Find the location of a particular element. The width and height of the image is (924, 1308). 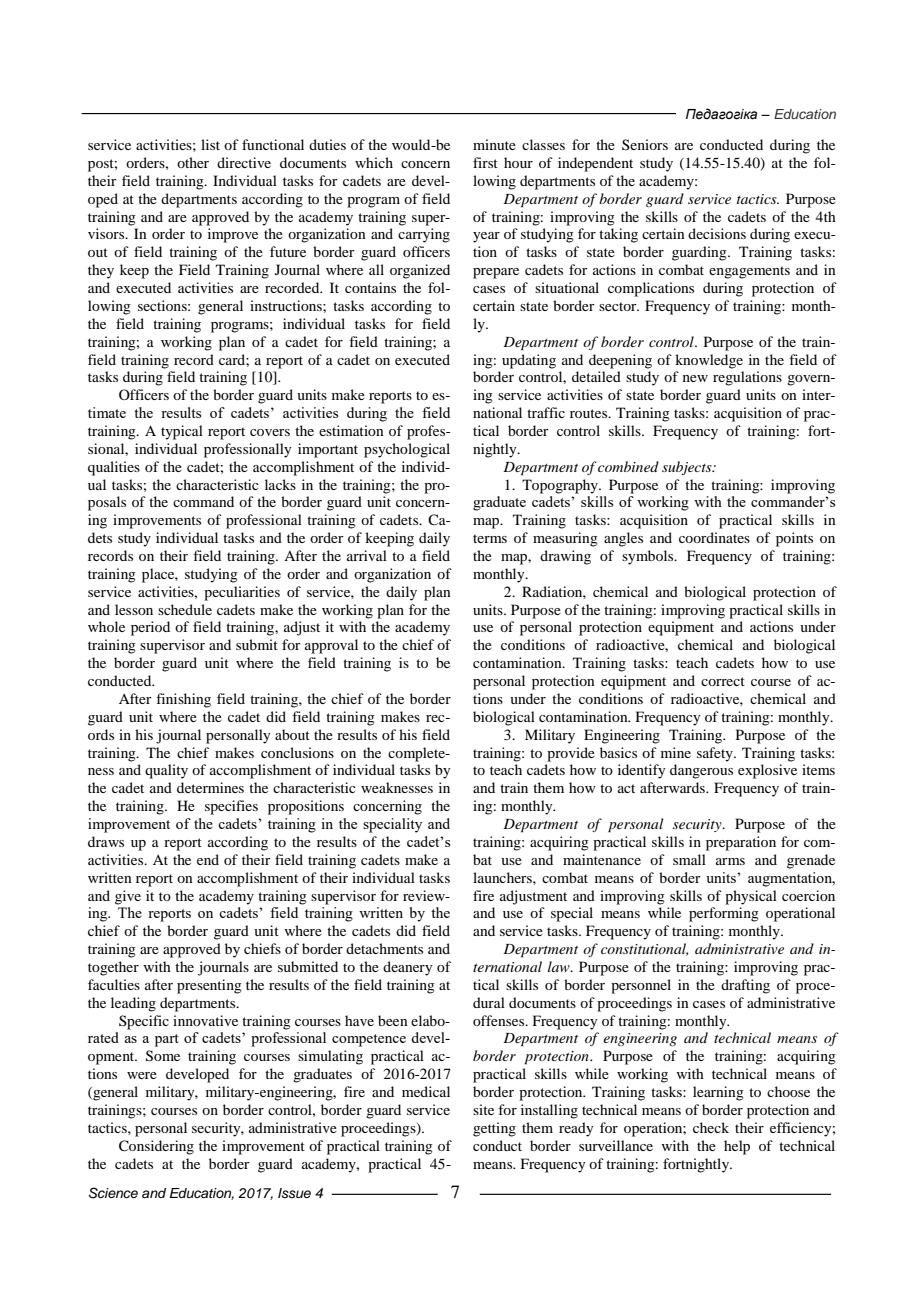

performing is located at coordinates (724, 914).
